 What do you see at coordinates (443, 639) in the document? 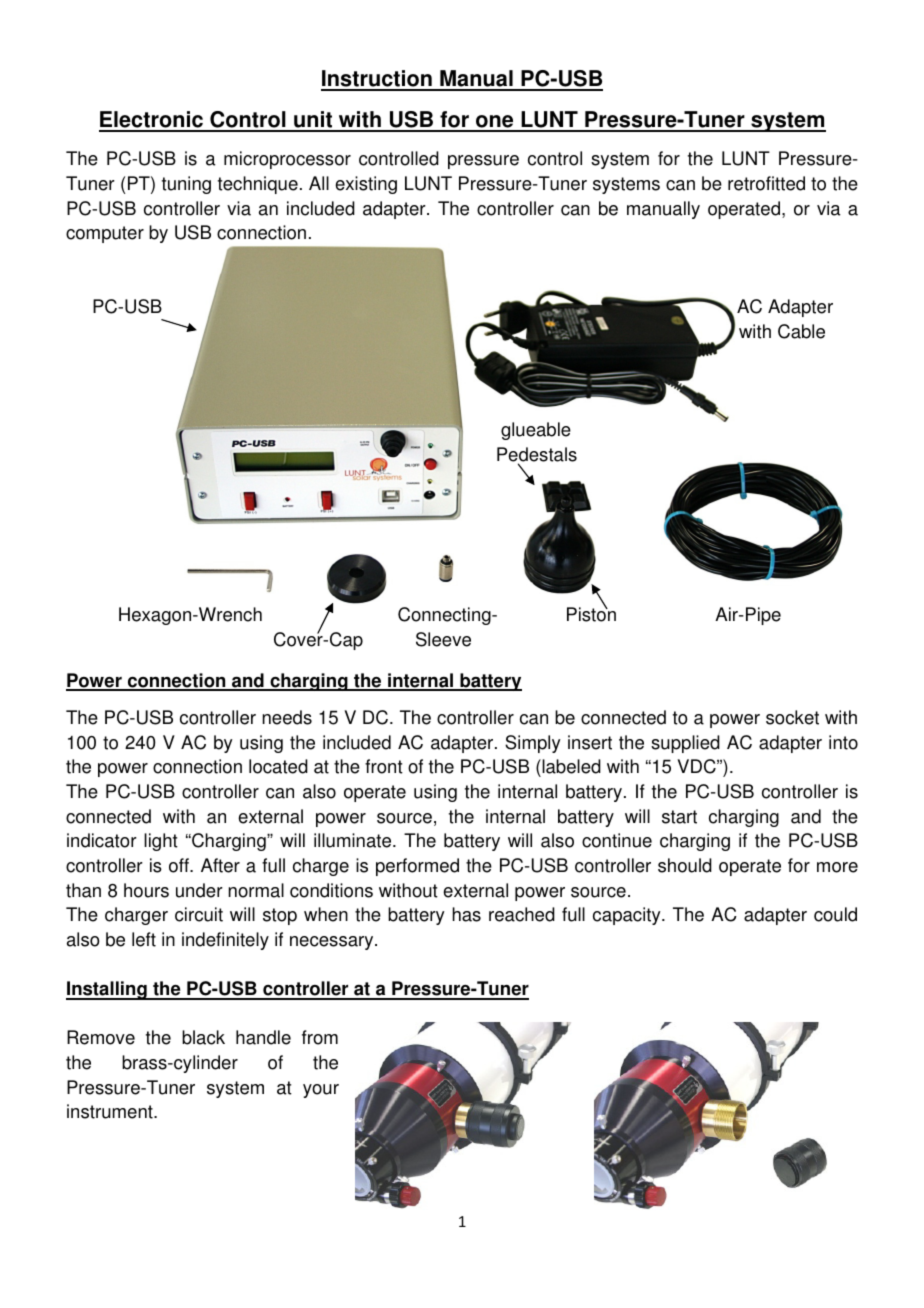
I see `Sleeve` at bounding box center [443, 639].
